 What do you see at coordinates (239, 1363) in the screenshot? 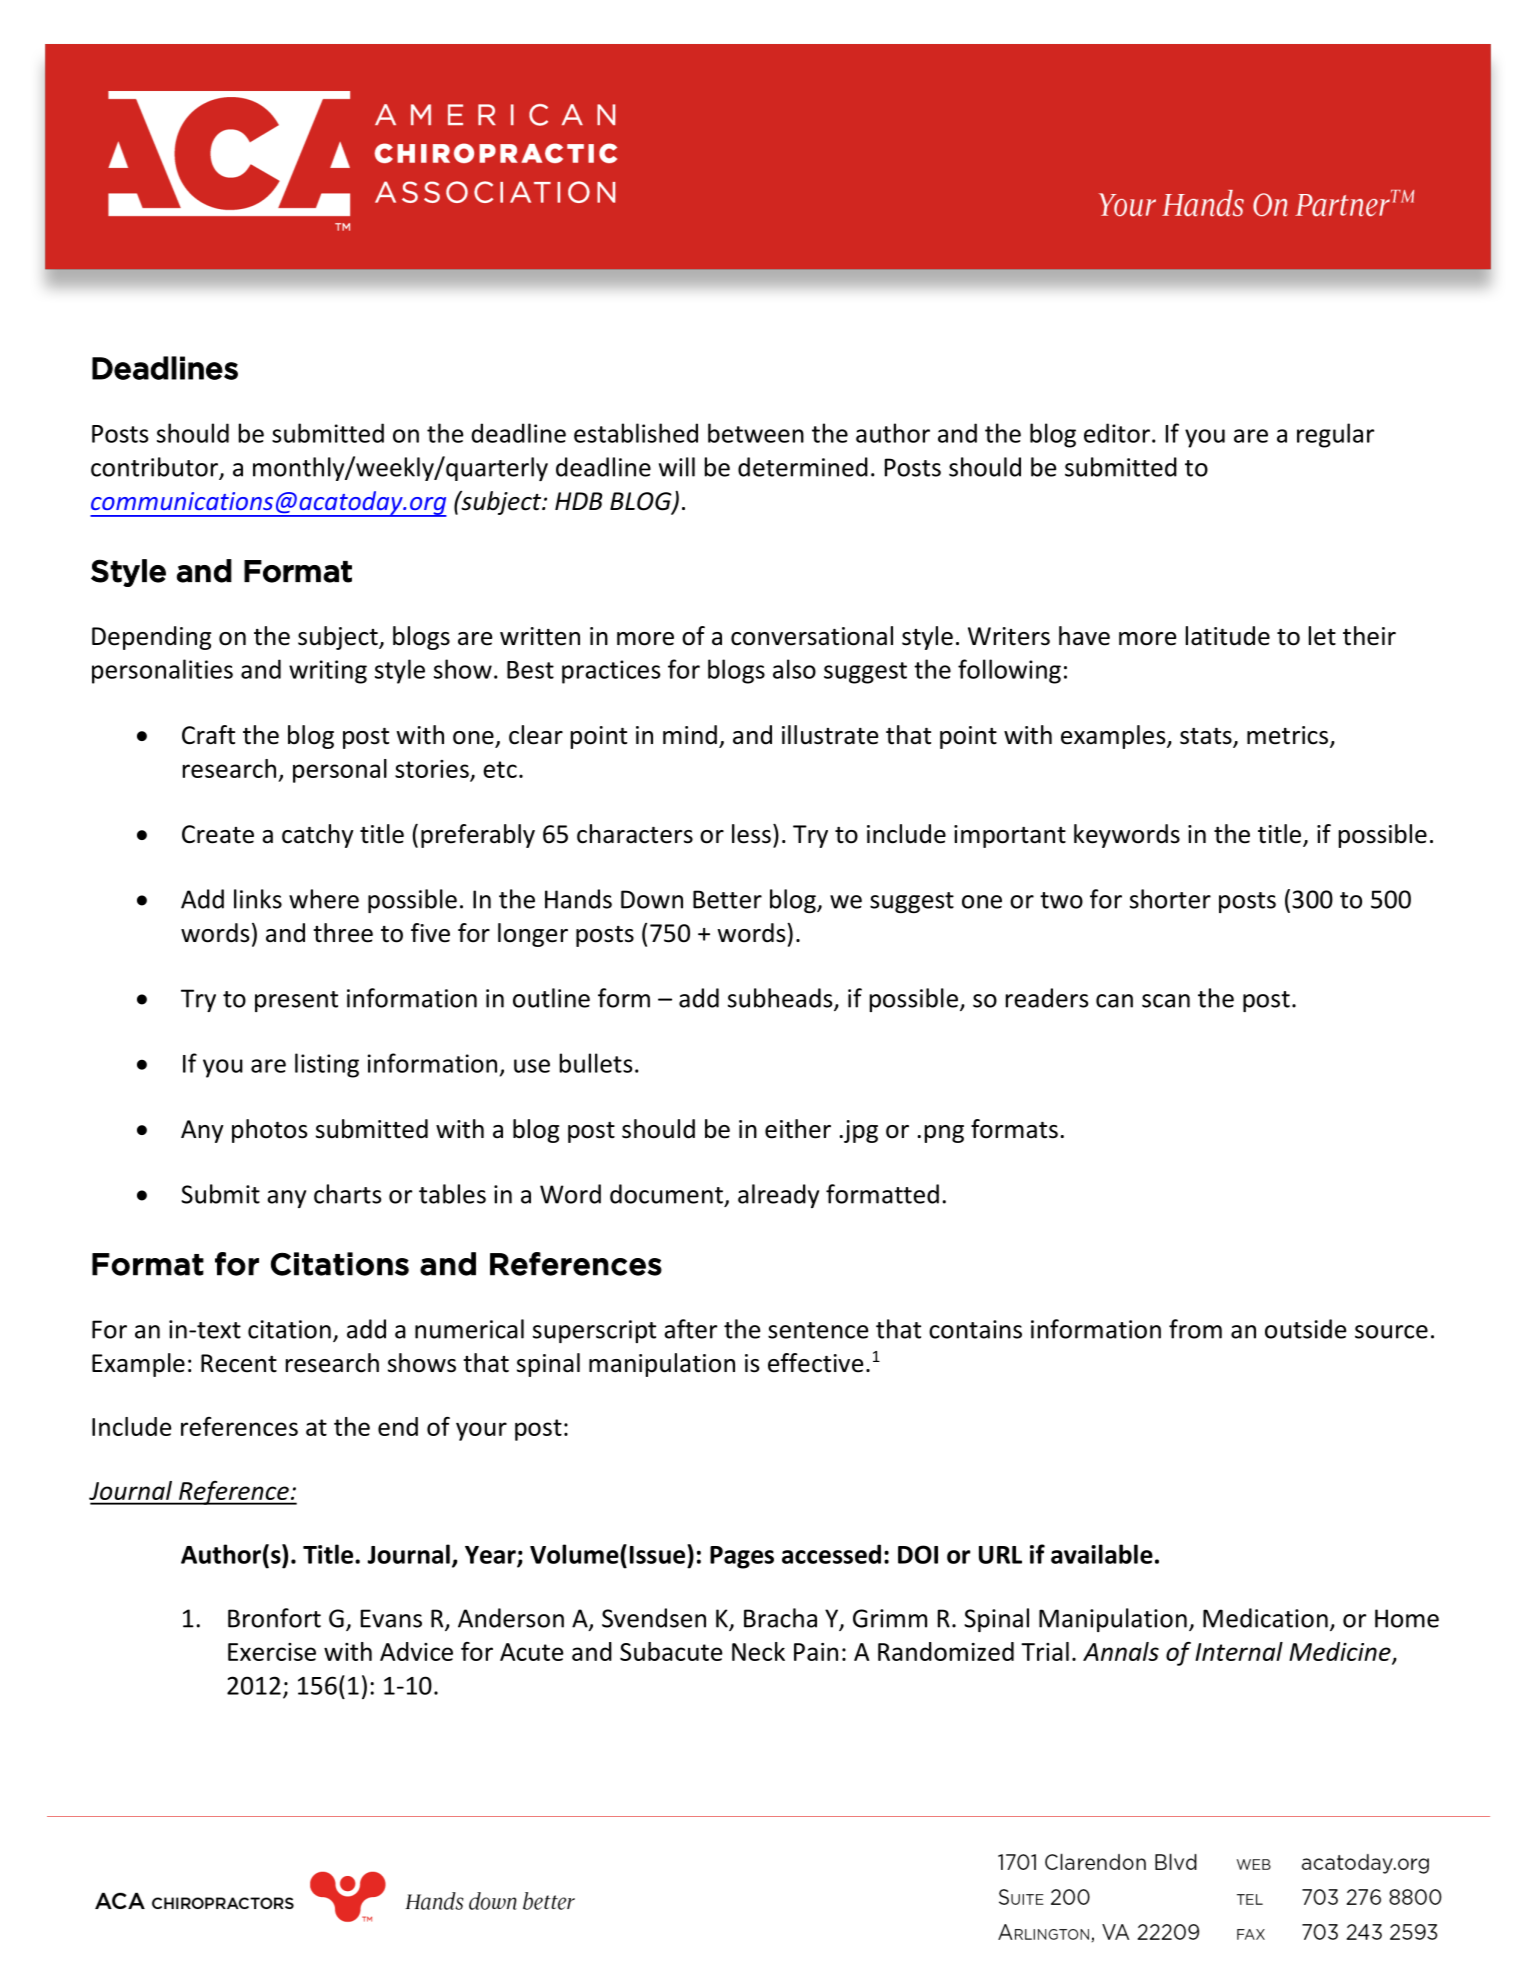
I see `Recent` at bounding box center [239, 1363].
